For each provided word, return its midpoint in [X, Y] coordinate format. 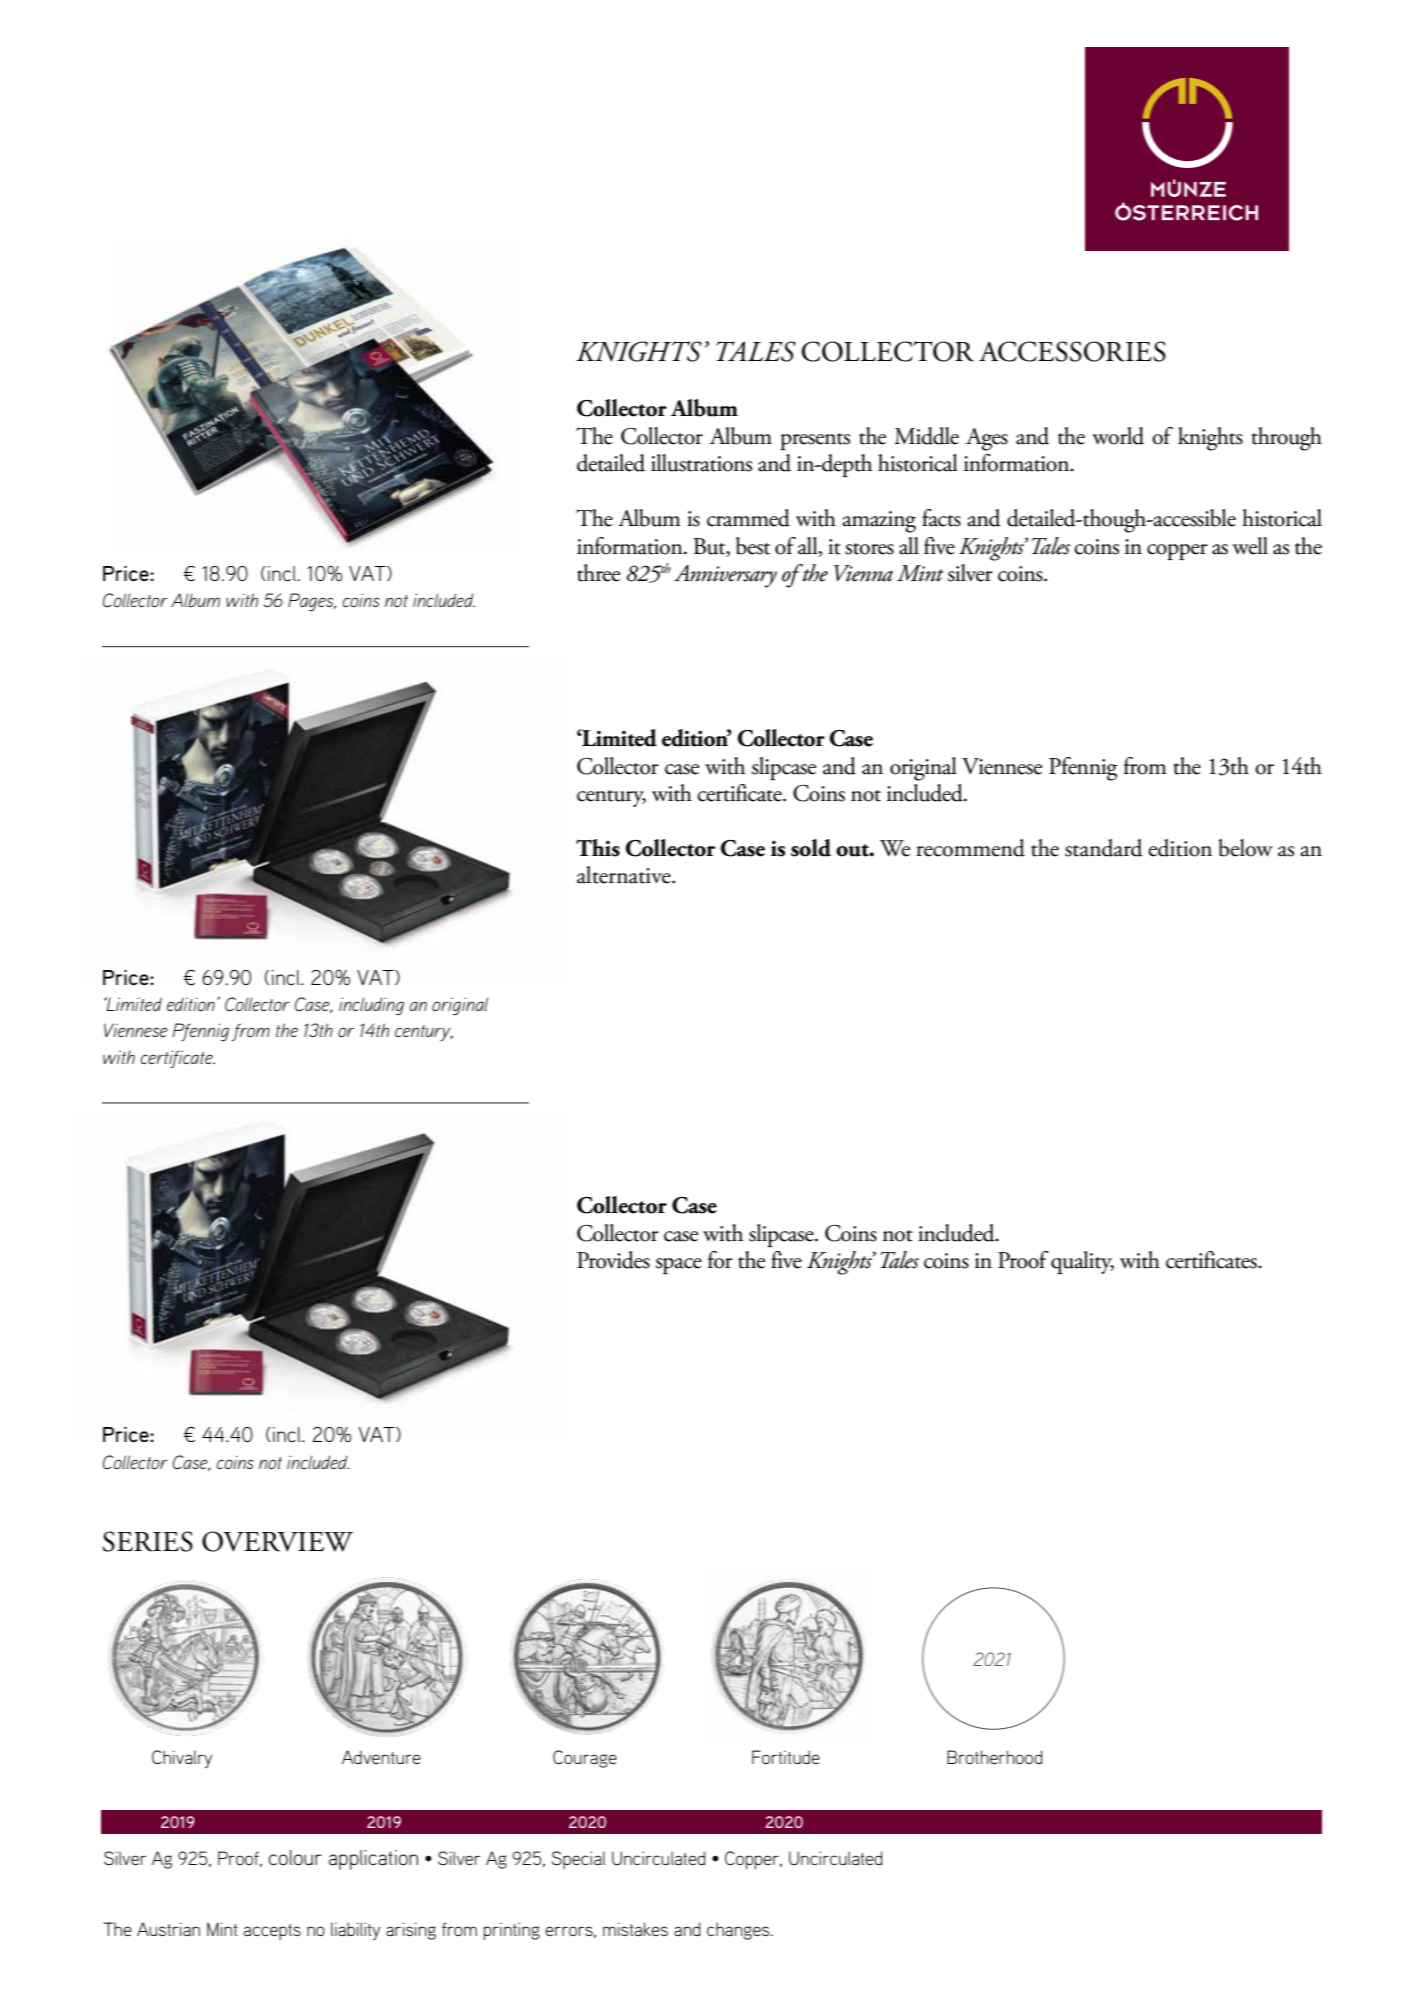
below [1246, 848]
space [679, 1266]
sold [811, 848]
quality [1082, 1262]
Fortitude [786, 1757]
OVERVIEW [277, 1541]
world [1118, 436]
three [598, 573]
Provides [613, 1260]
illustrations [701, 463]
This [598, 848]
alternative [625, 875]
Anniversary [725, 576]
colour [295, 1857]
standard [1104, 848]
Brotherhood [995, 1757]
